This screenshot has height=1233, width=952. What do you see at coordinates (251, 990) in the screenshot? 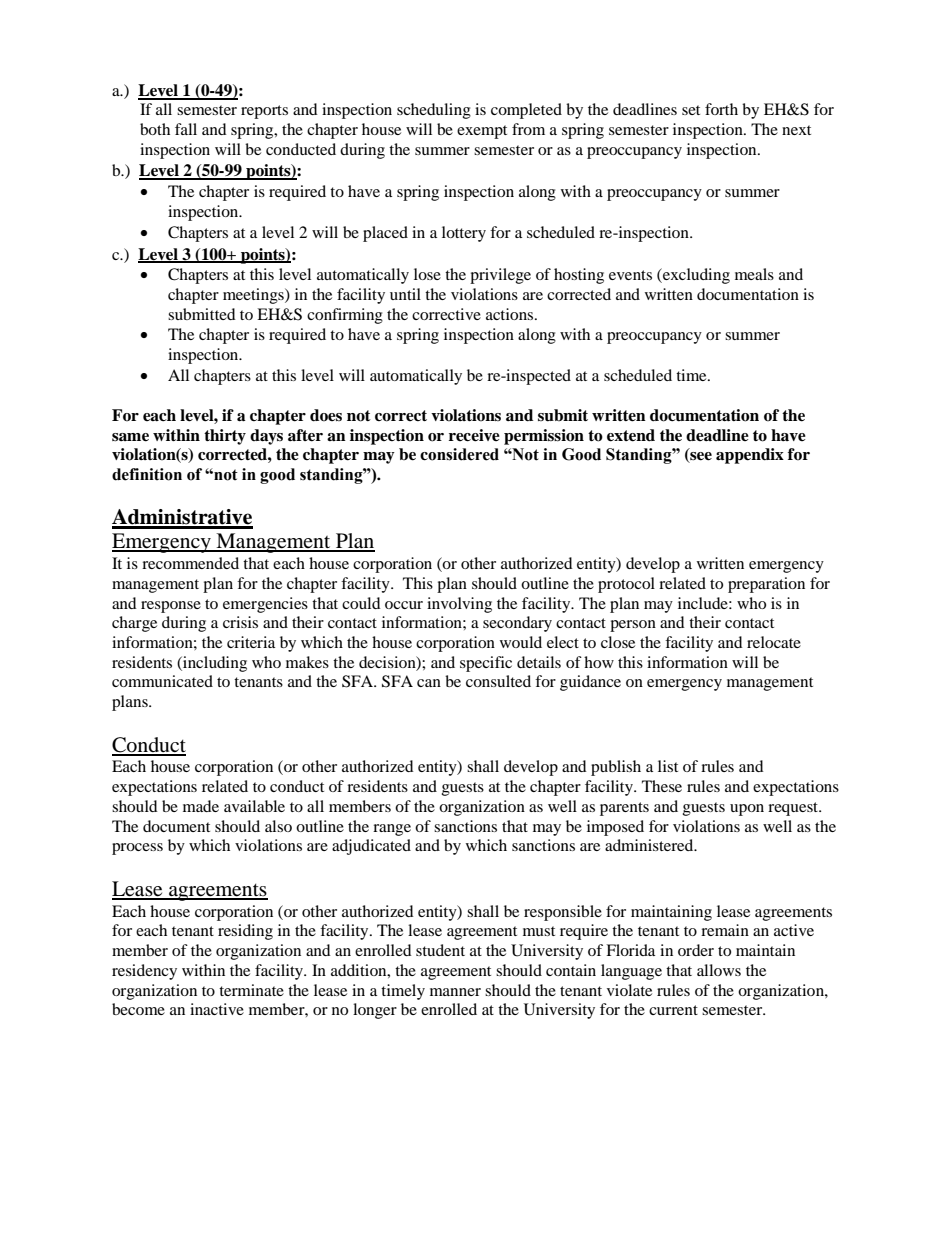
I see `terminate` at bounding box center [251, 990].
